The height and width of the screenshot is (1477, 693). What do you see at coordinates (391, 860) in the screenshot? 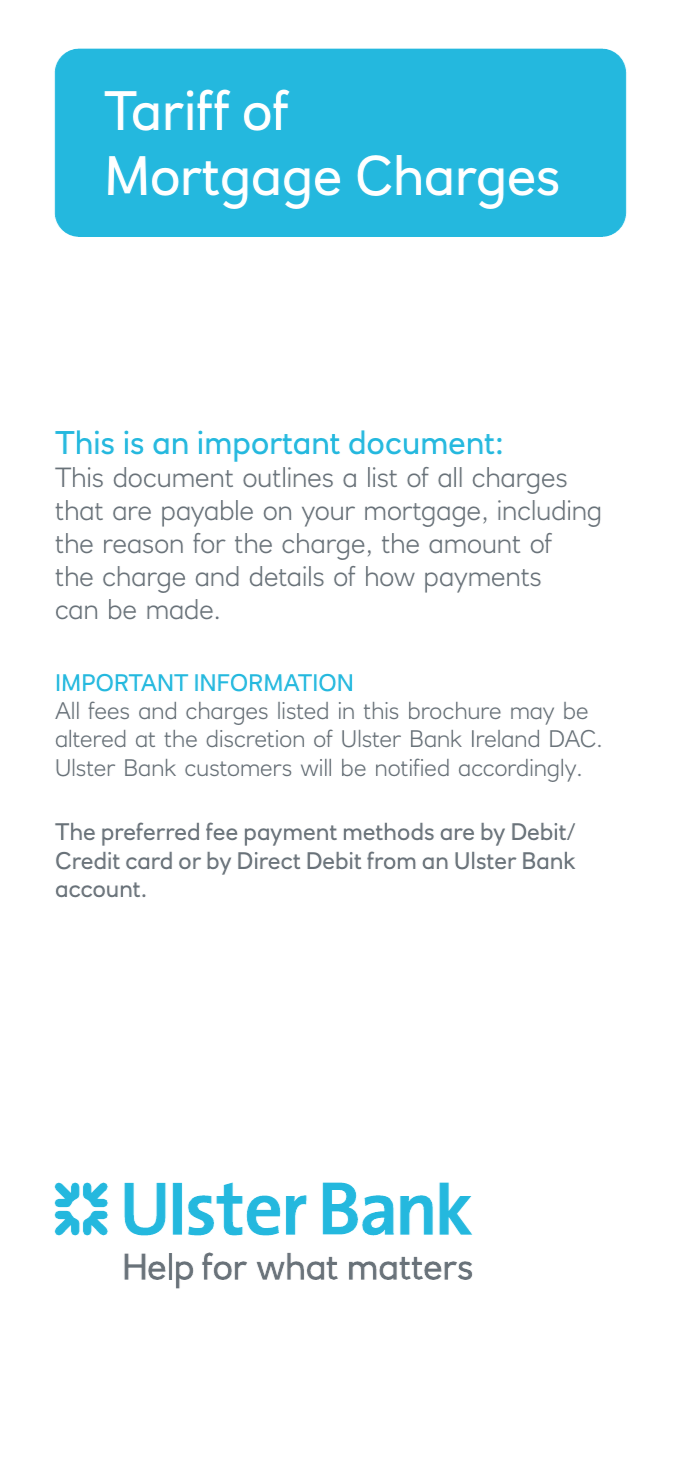
I see `from` at bounding box center [391, 860].
